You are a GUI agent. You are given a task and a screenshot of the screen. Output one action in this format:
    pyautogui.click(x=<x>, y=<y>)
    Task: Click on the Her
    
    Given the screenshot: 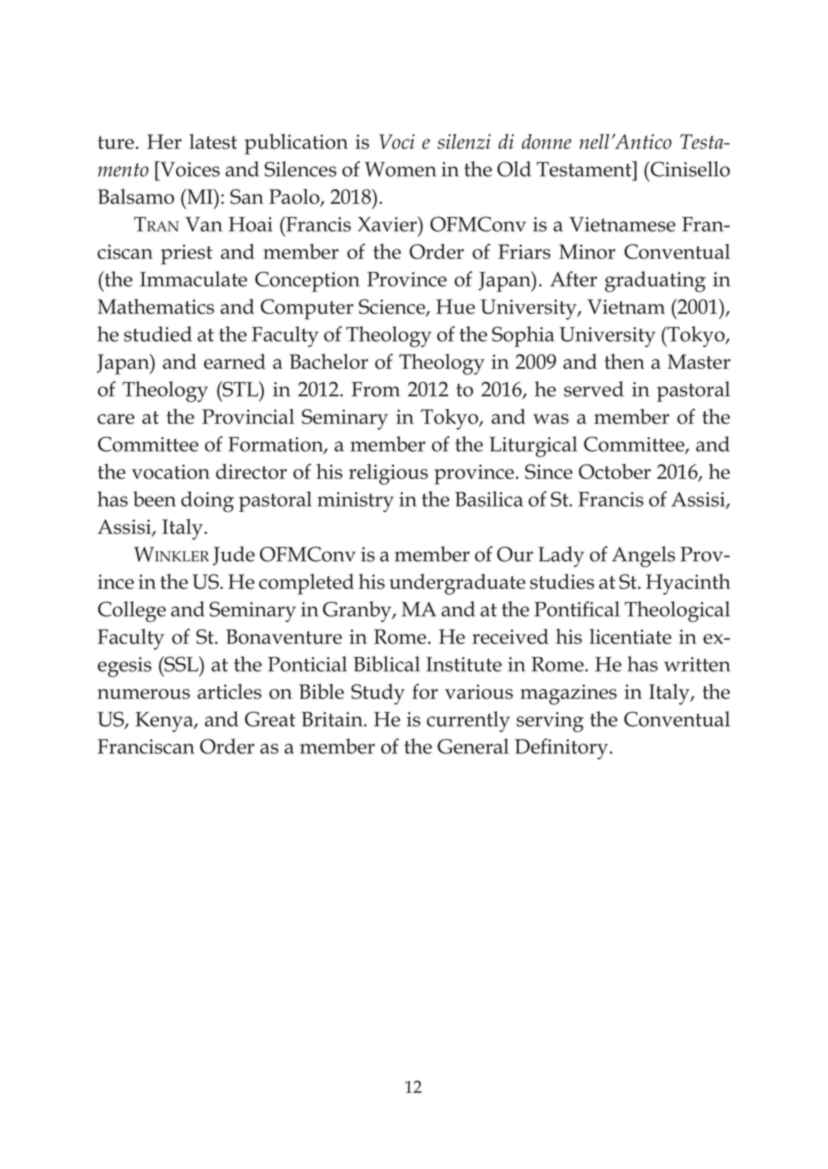 What is the action you would take?
    pyautogui.click(x=164, y=141)
